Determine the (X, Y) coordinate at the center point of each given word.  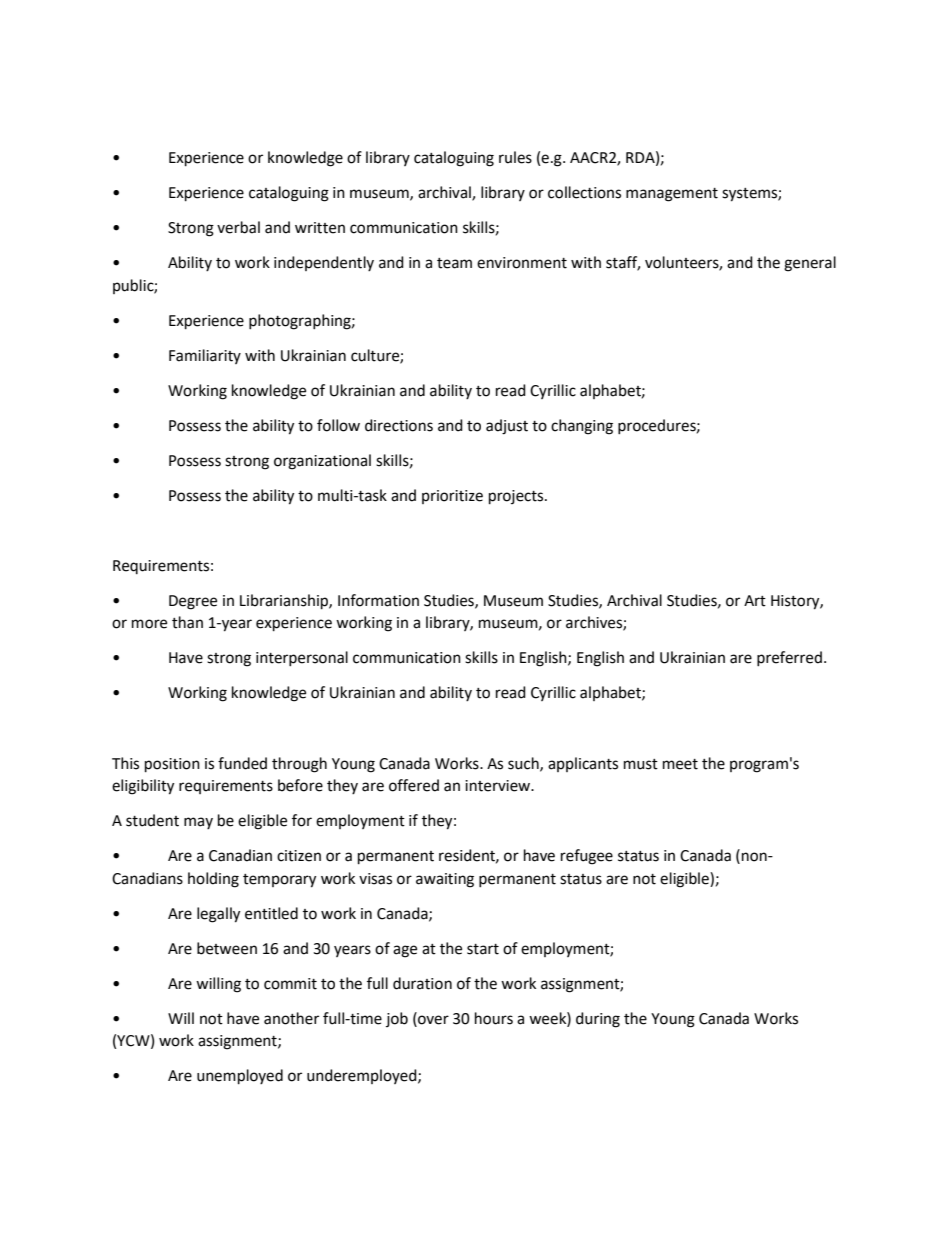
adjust (507, 427)
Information (378, 600)
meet (680, 764)
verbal (238, 227)
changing (582, 427)
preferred (789, 658)
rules (515, 157)
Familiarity (205, 356)
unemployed (240, 1077)
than (187, 622)
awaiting (445, 880)
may (198, 823)
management (672, 195)
